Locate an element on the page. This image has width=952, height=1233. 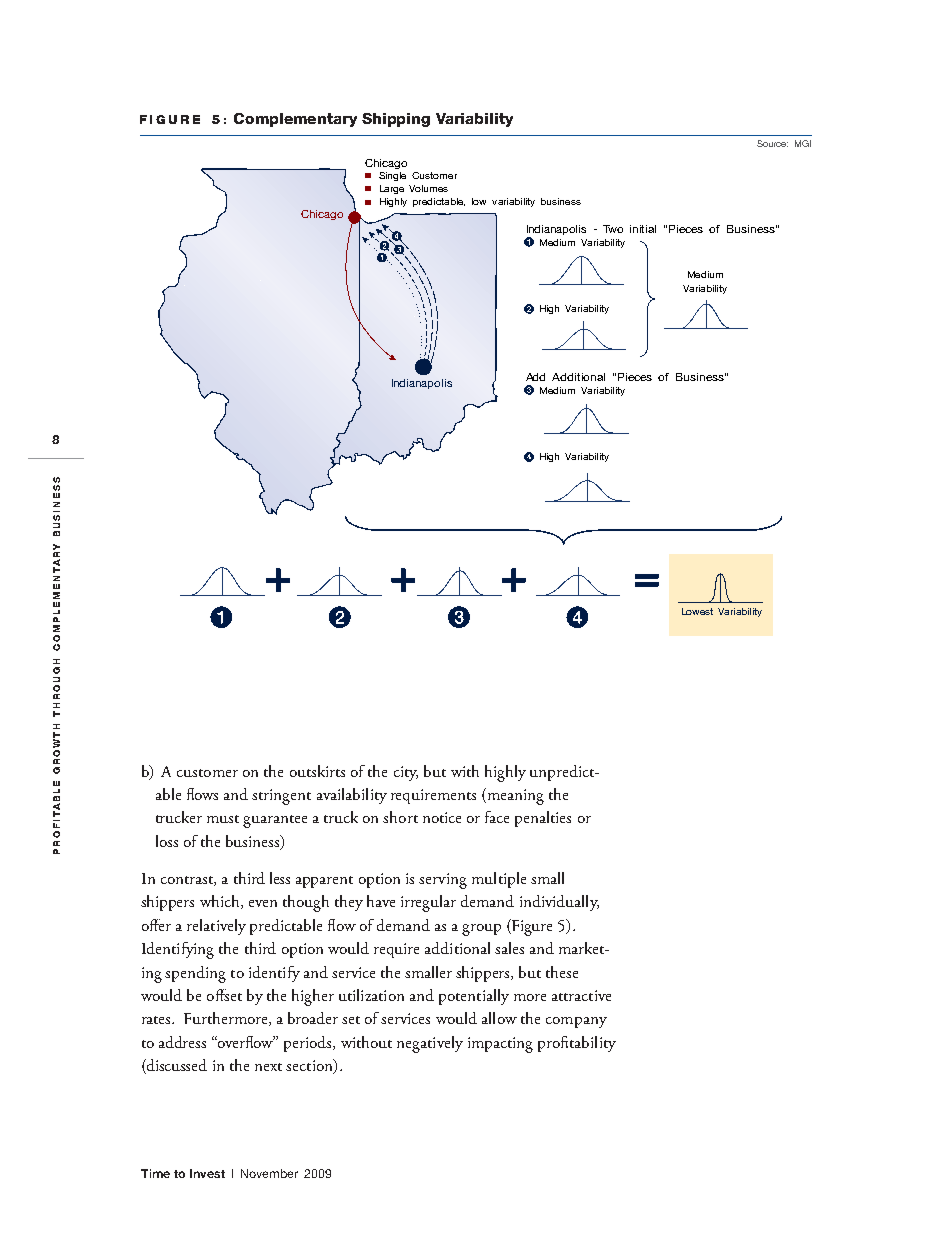
Large is located at coordinates (392, 189).
